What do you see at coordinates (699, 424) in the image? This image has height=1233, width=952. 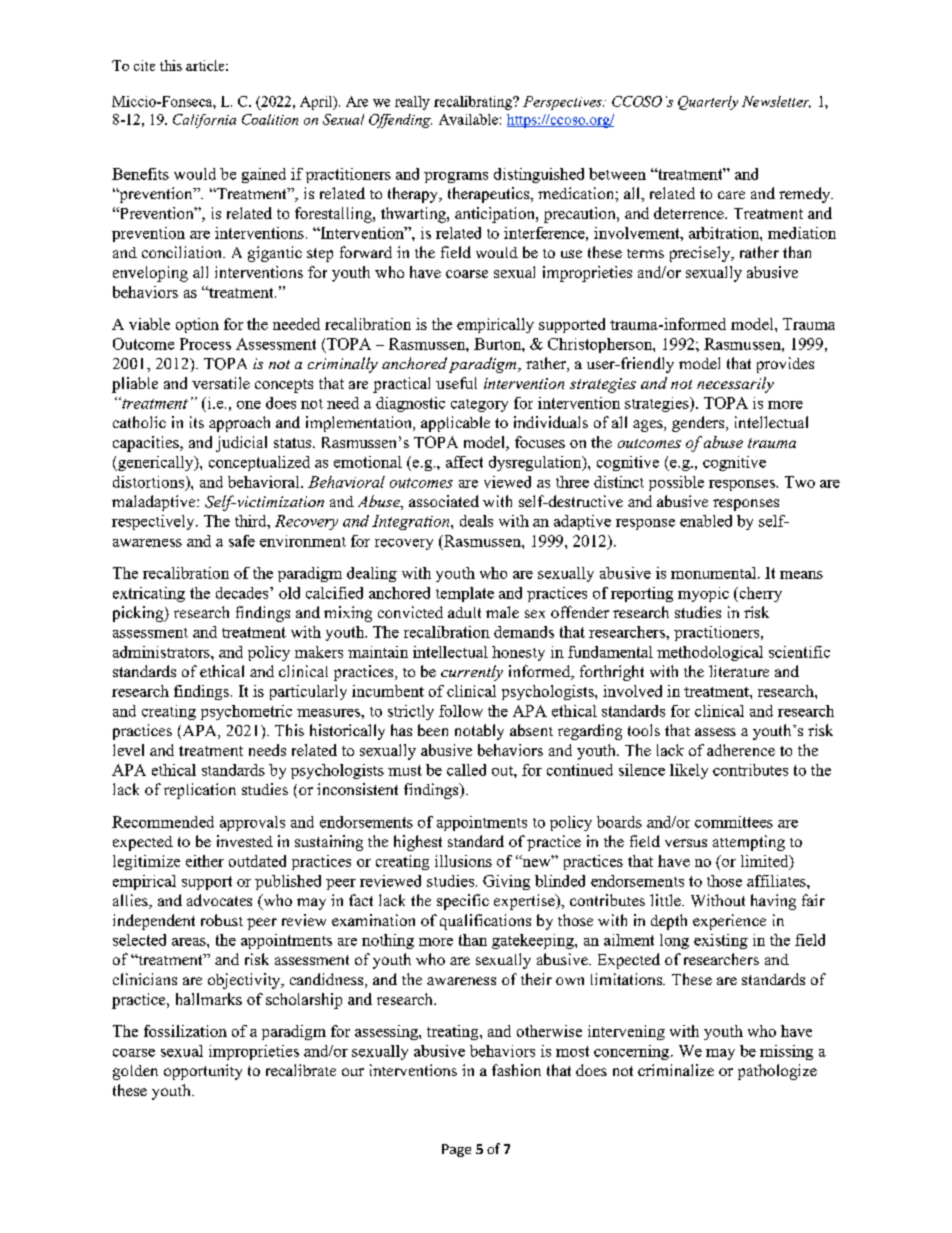 I see `genders` at bounding box center [699, 424].
